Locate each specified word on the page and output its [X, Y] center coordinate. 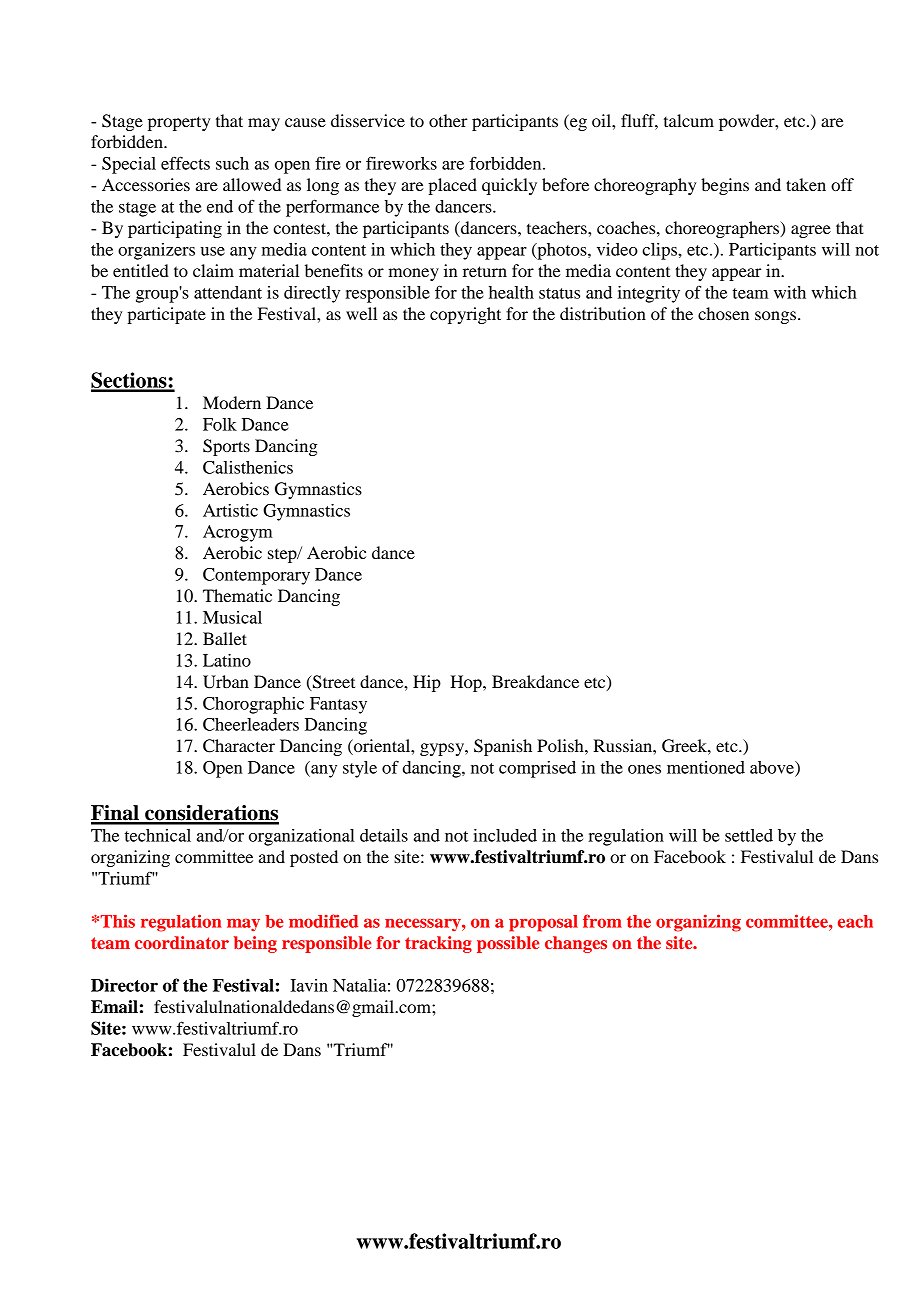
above [773, 767]
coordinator [182, 942]
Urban [226, 682]
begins [725, 186]
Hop [467, 683]
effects [185, 163]
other [448, 120]
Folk [220, 424]
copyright [465, 315]
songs [777, 317]
